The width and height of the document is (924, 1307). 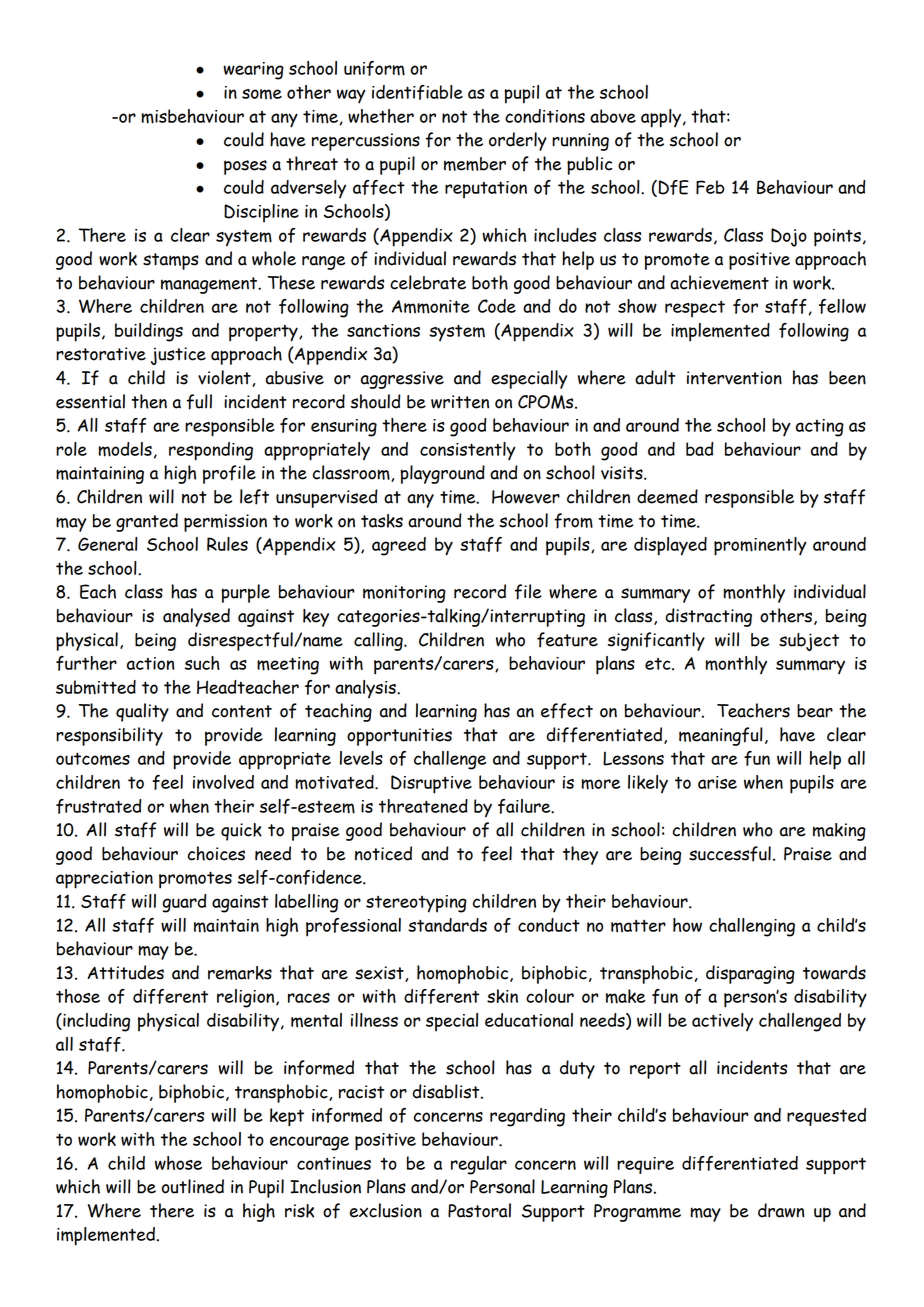 I want to click on disparaging, so click(x=750, y=974).
